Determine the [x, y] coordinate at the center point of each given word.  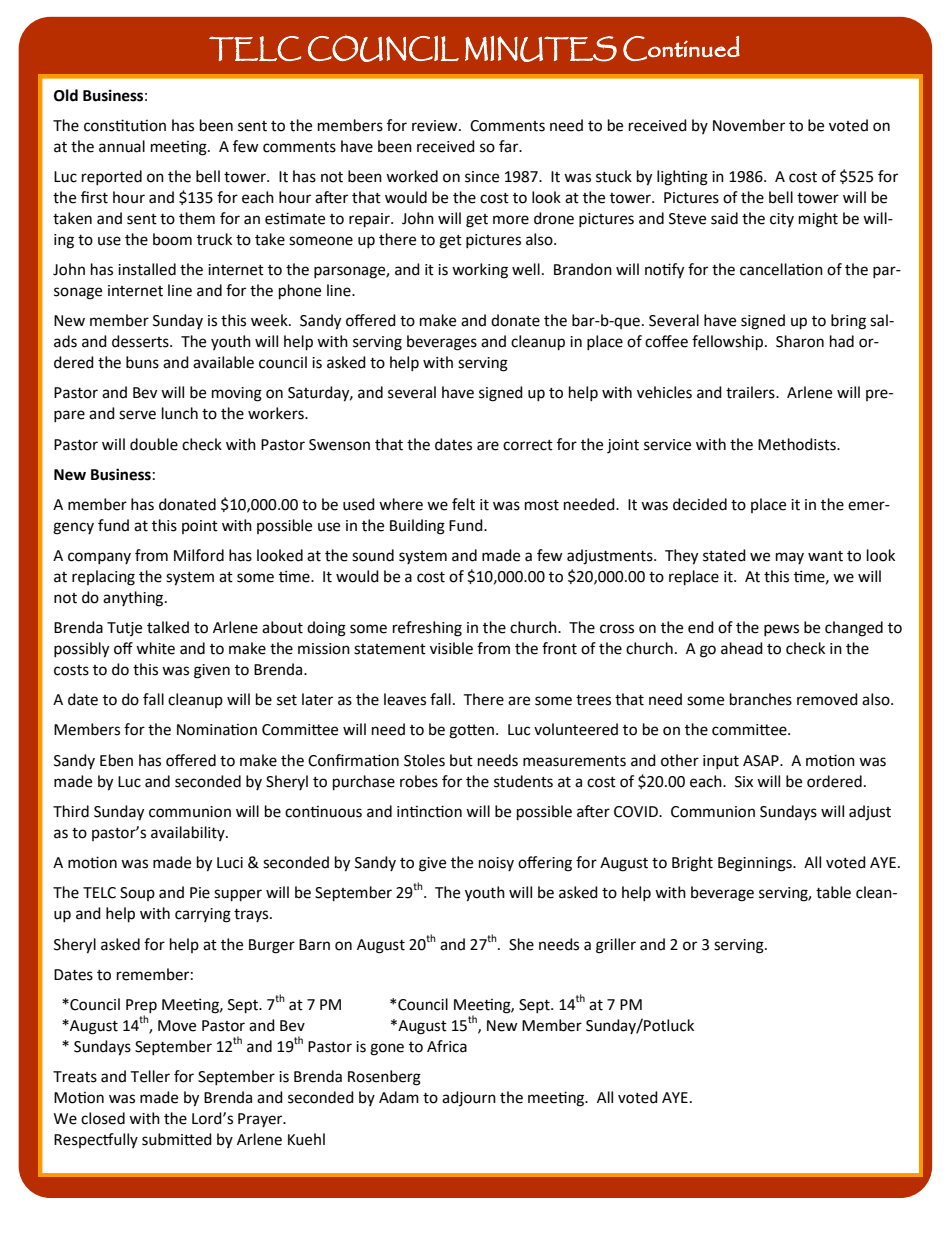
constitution [125, 125]
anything [134, 599]
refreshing [427, 629]
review [436, 126]
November [749, 125]
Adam [399, 1097]
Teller [150, 1076]
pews [781, 630]
